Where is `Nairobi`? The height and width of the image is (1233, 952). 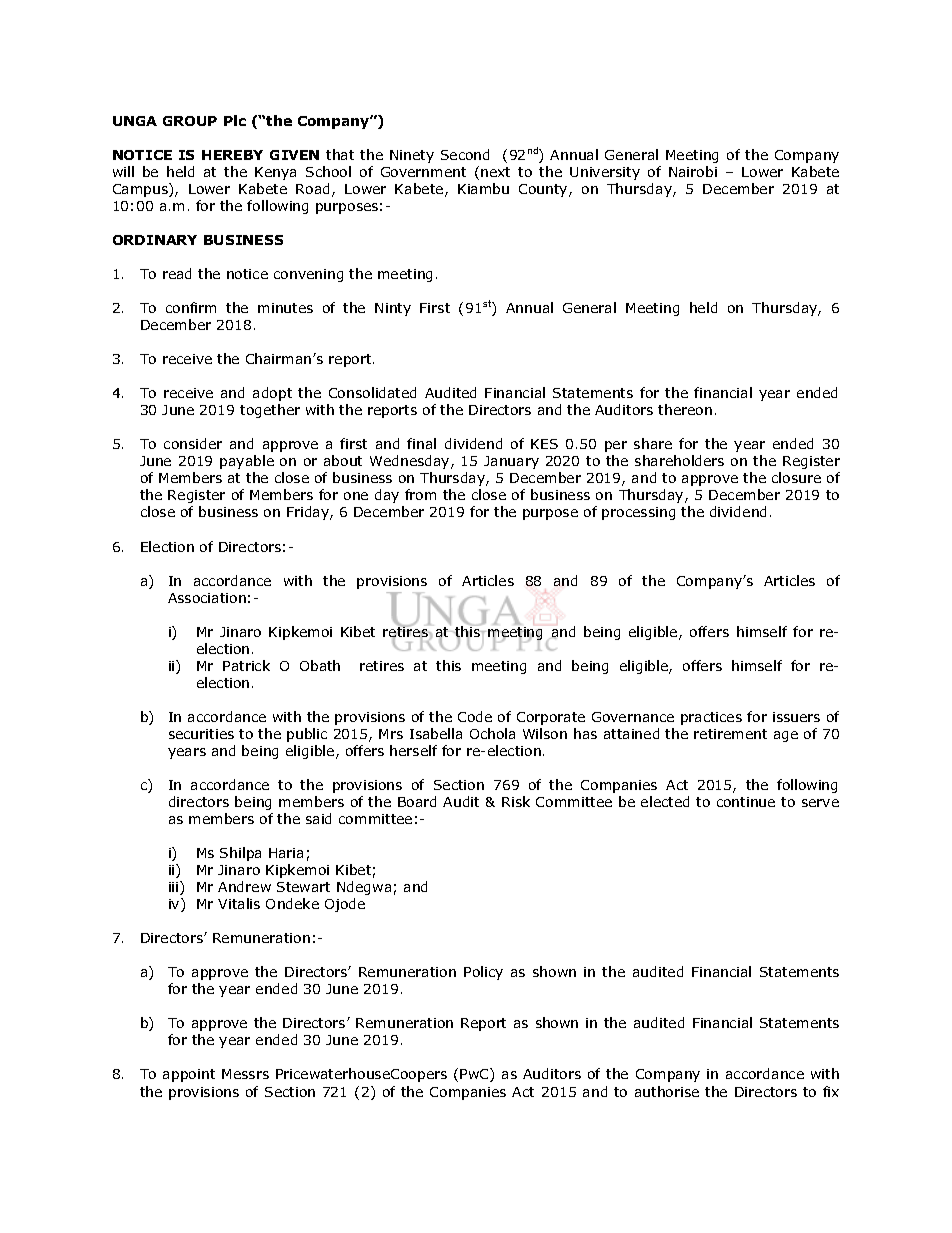
Nairobi is located at coordinates (693, 171).
